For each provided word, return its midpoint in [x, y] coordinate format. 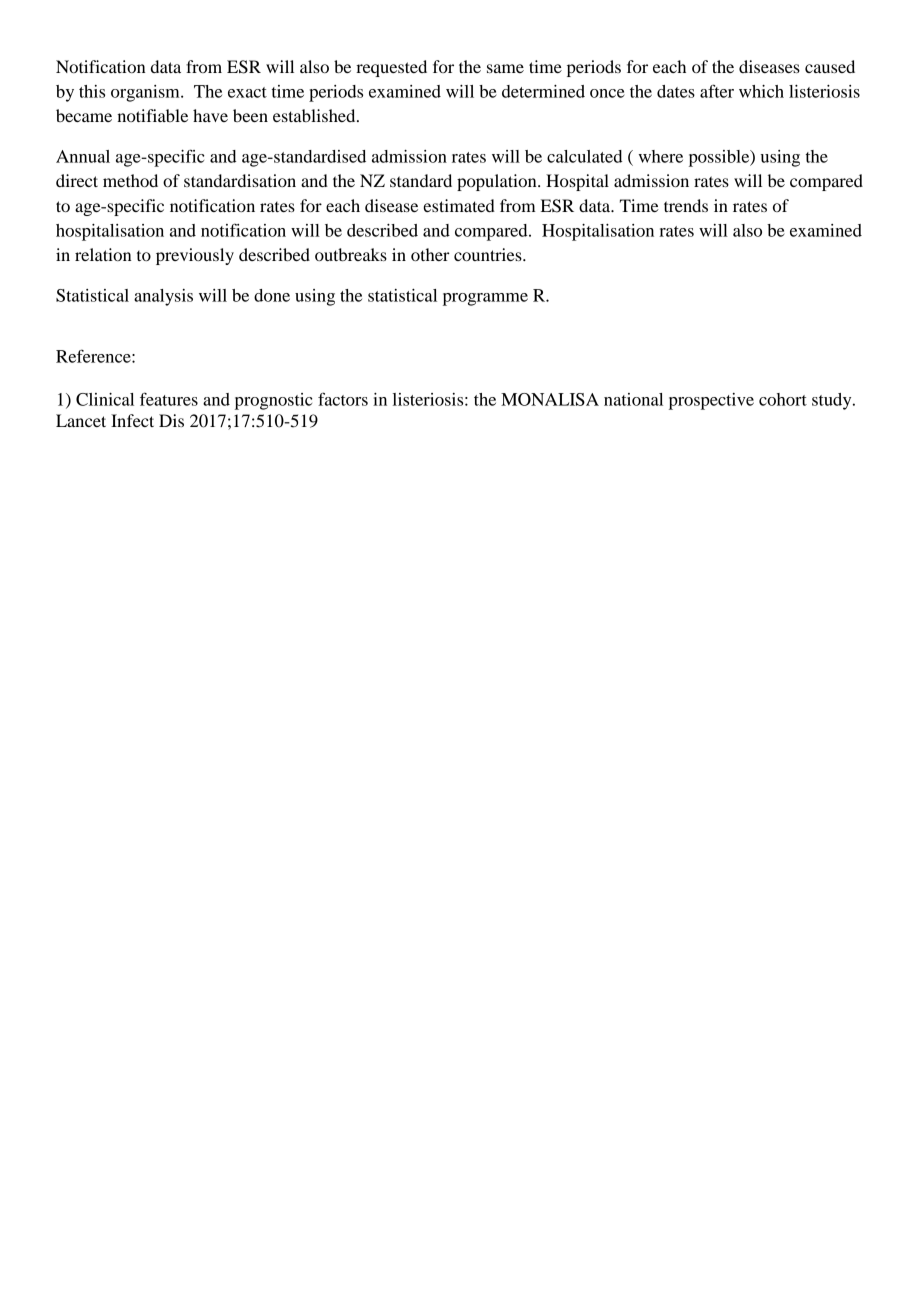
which [761, 91]
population [498, 182]
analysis [163, 297]
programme [485, 299]
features [169, 399]
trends [686, 205]
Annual [83, 156]
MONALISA [550, 399]
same [505, 68]
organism [146, 93]
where [660, 156]
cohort [783, 399]
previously [195, 256]
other [430, 254]
